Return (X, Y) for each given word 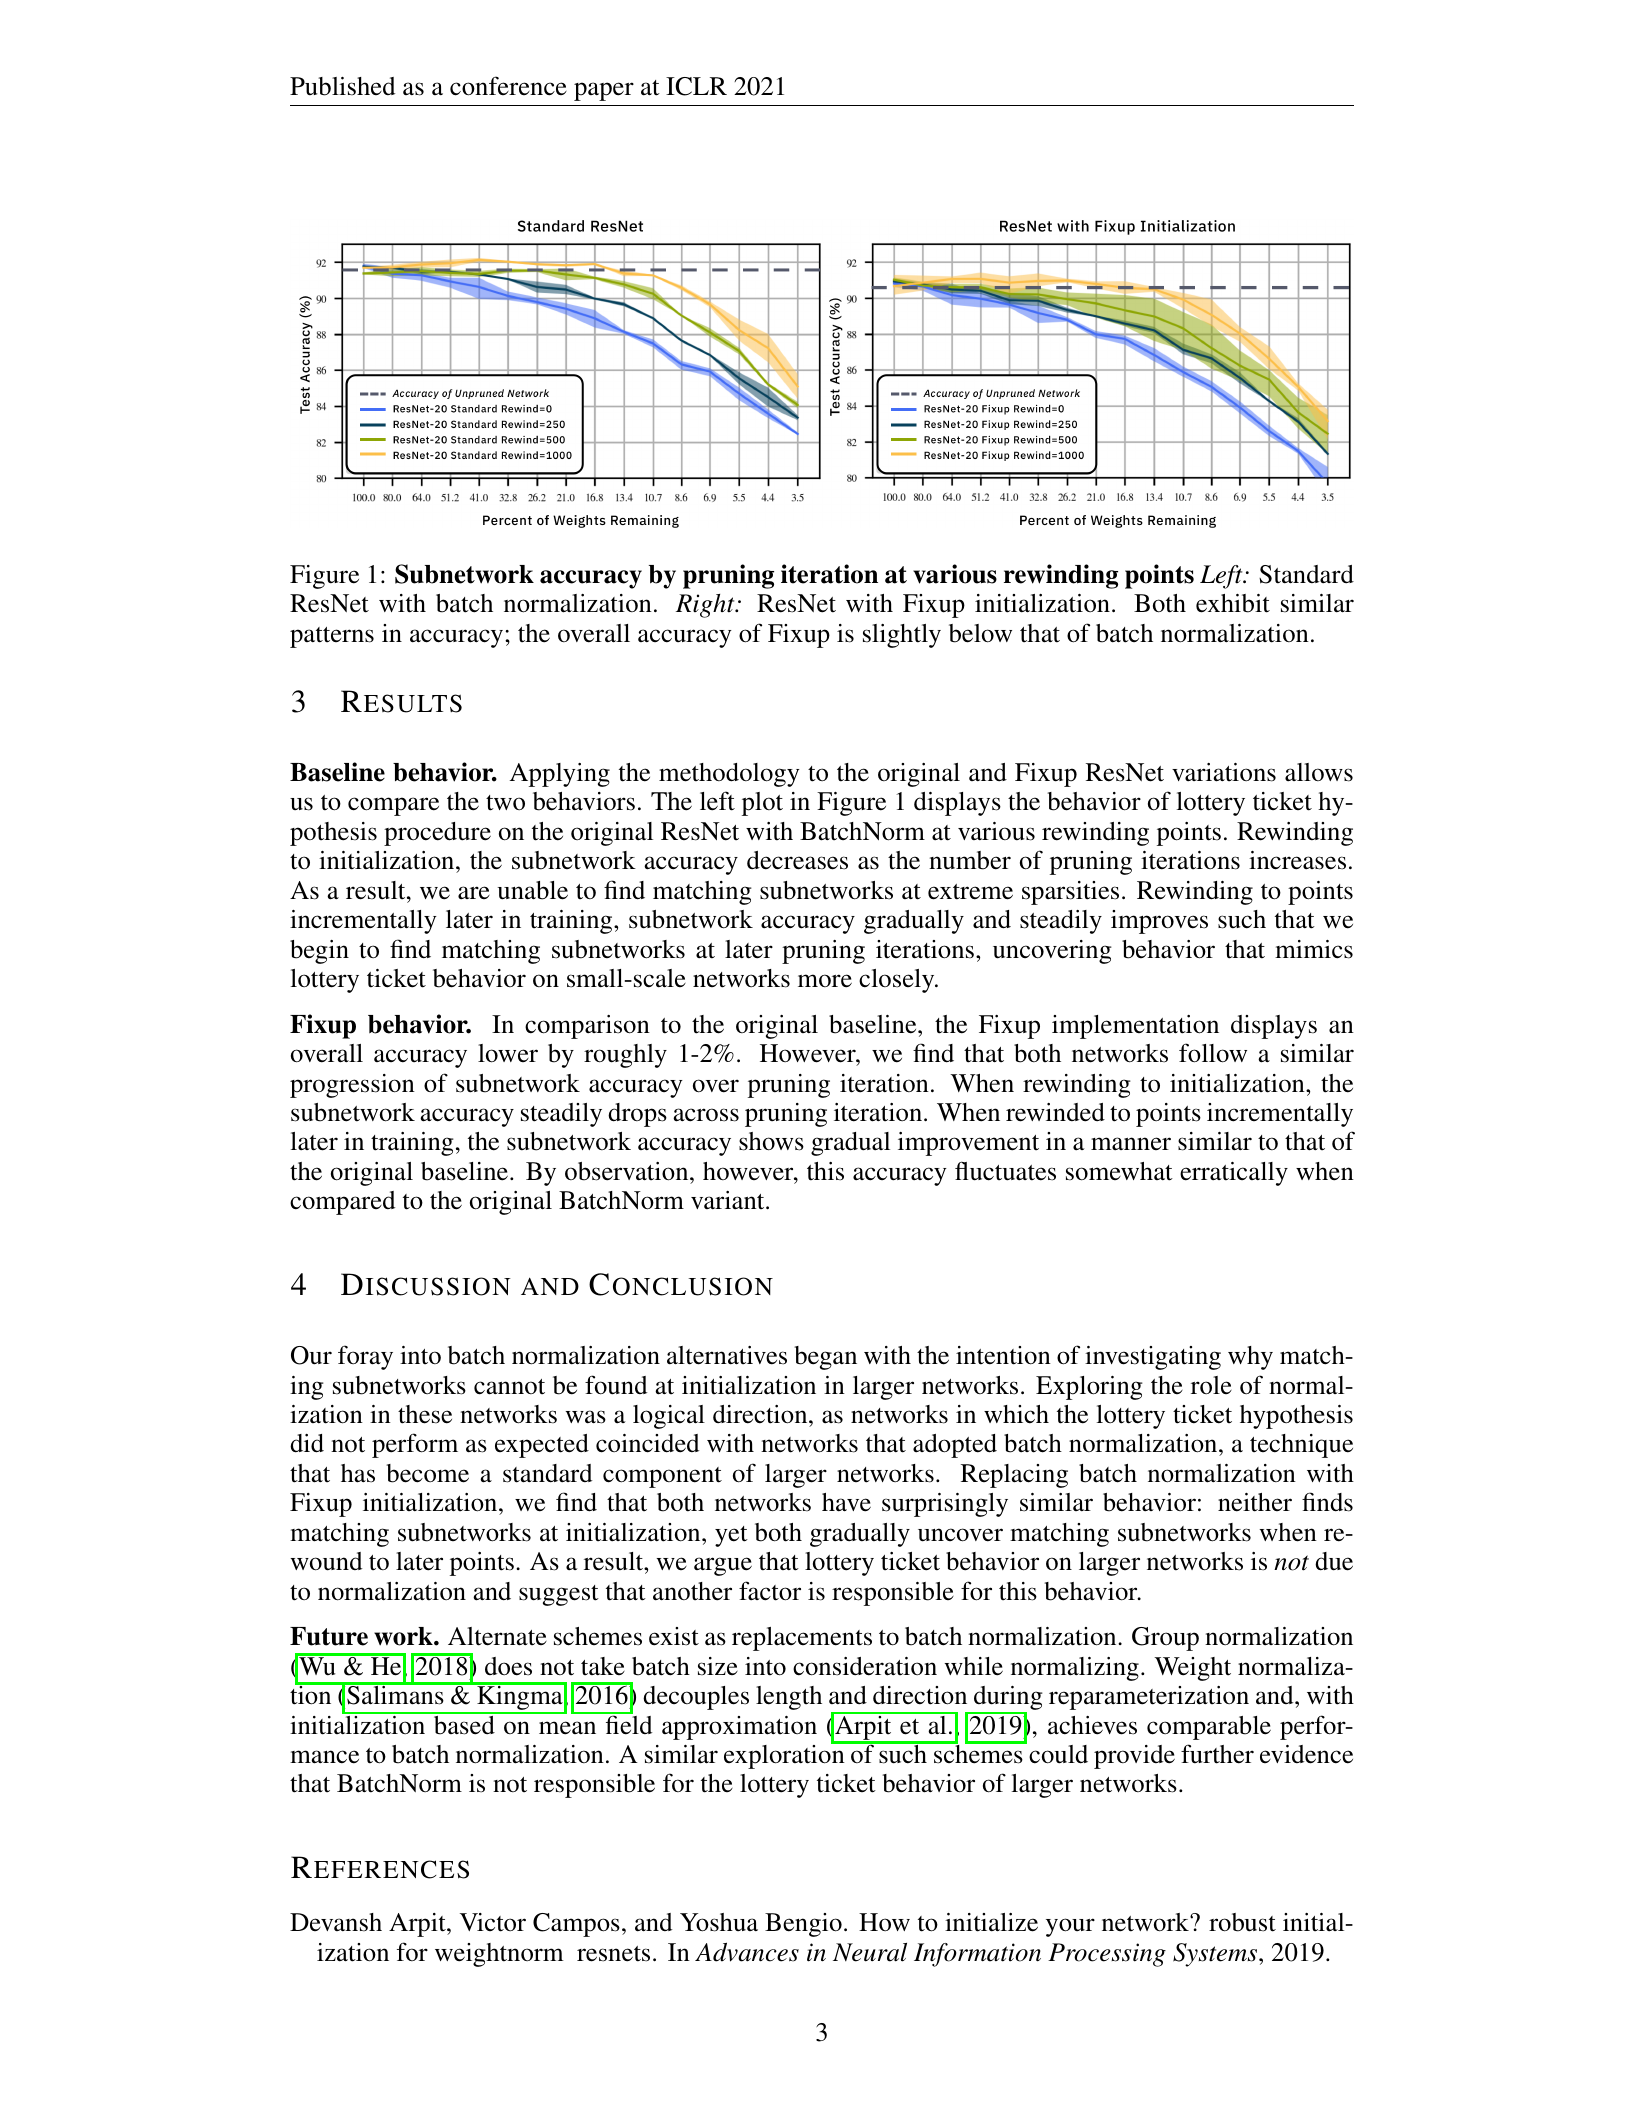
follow (1213, 1053)
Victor (493, 1922)
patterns (332, 637)
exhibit (1233, 603)
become (427, 1473)
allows (1319, 772)
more (825, 981)
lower (508, 1053)
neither (1255, 1502)
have (846, 1502)
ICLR (696, 86)
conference (508, 86)
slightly (902, 636)
